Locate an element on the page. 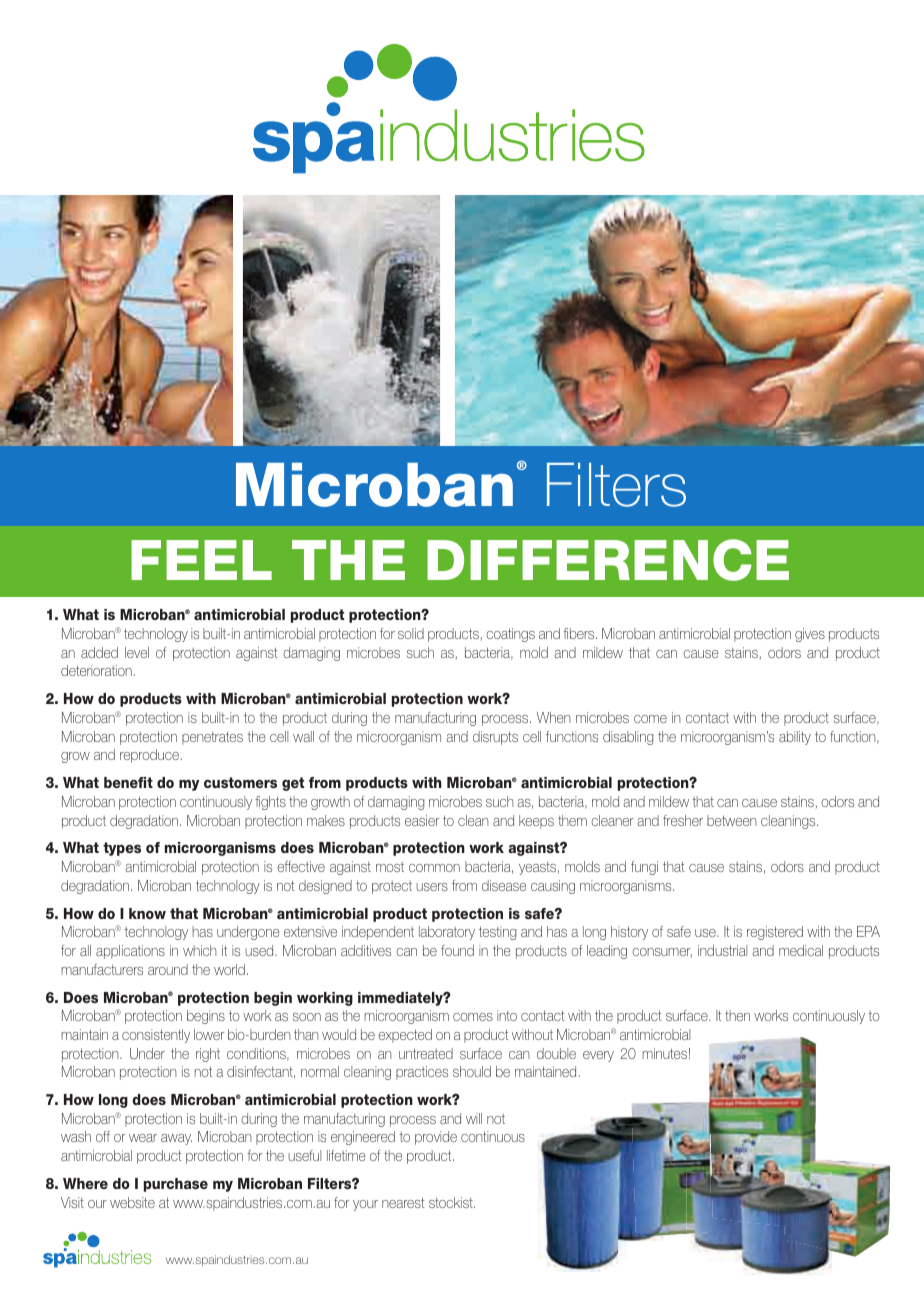 The height and width of the document is (1308, 924). gives is located at coordinates (810, 635).
